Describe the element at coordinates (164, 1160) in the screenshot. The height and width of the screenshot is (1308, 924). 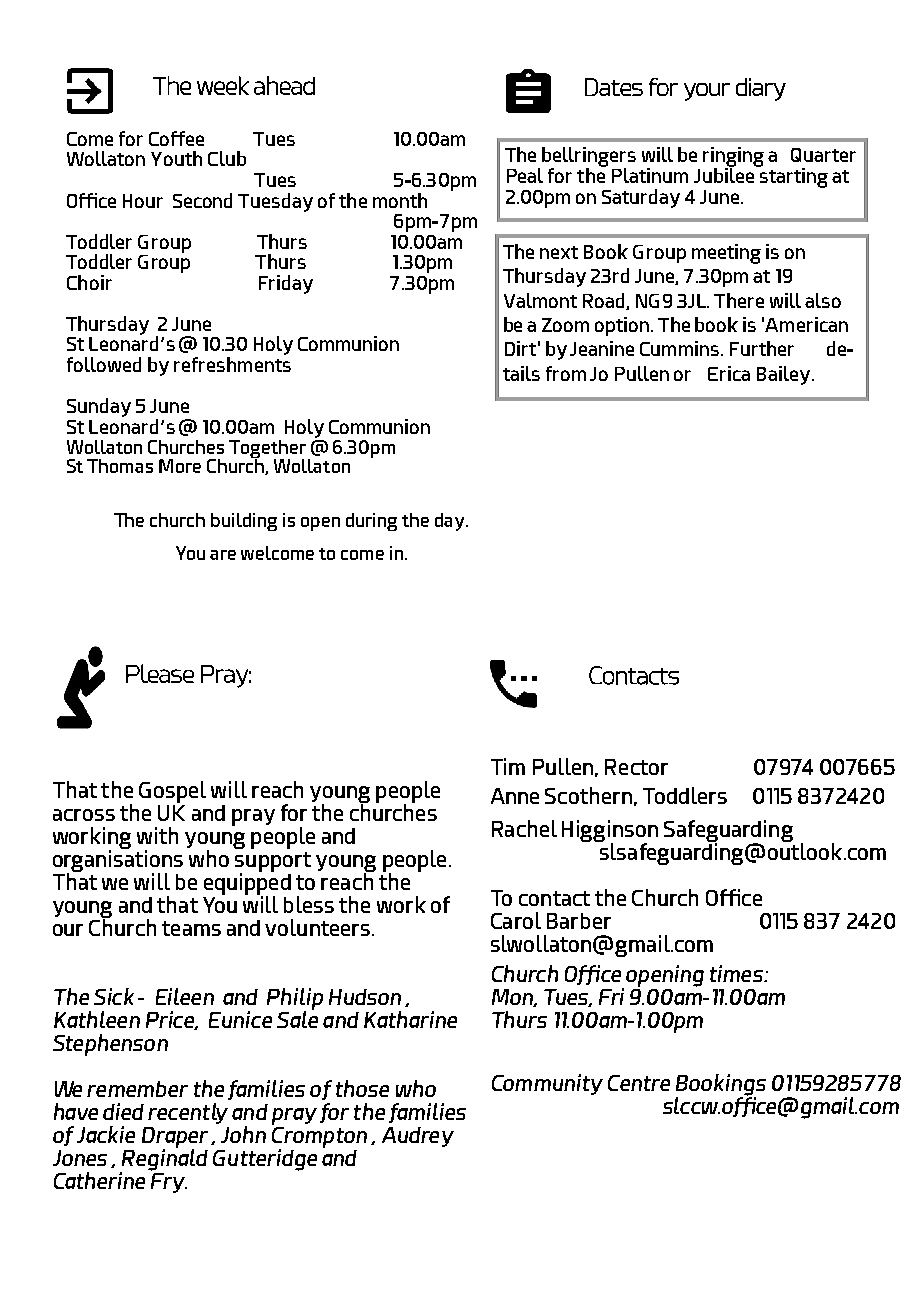
I see `Reginald` at that location.
